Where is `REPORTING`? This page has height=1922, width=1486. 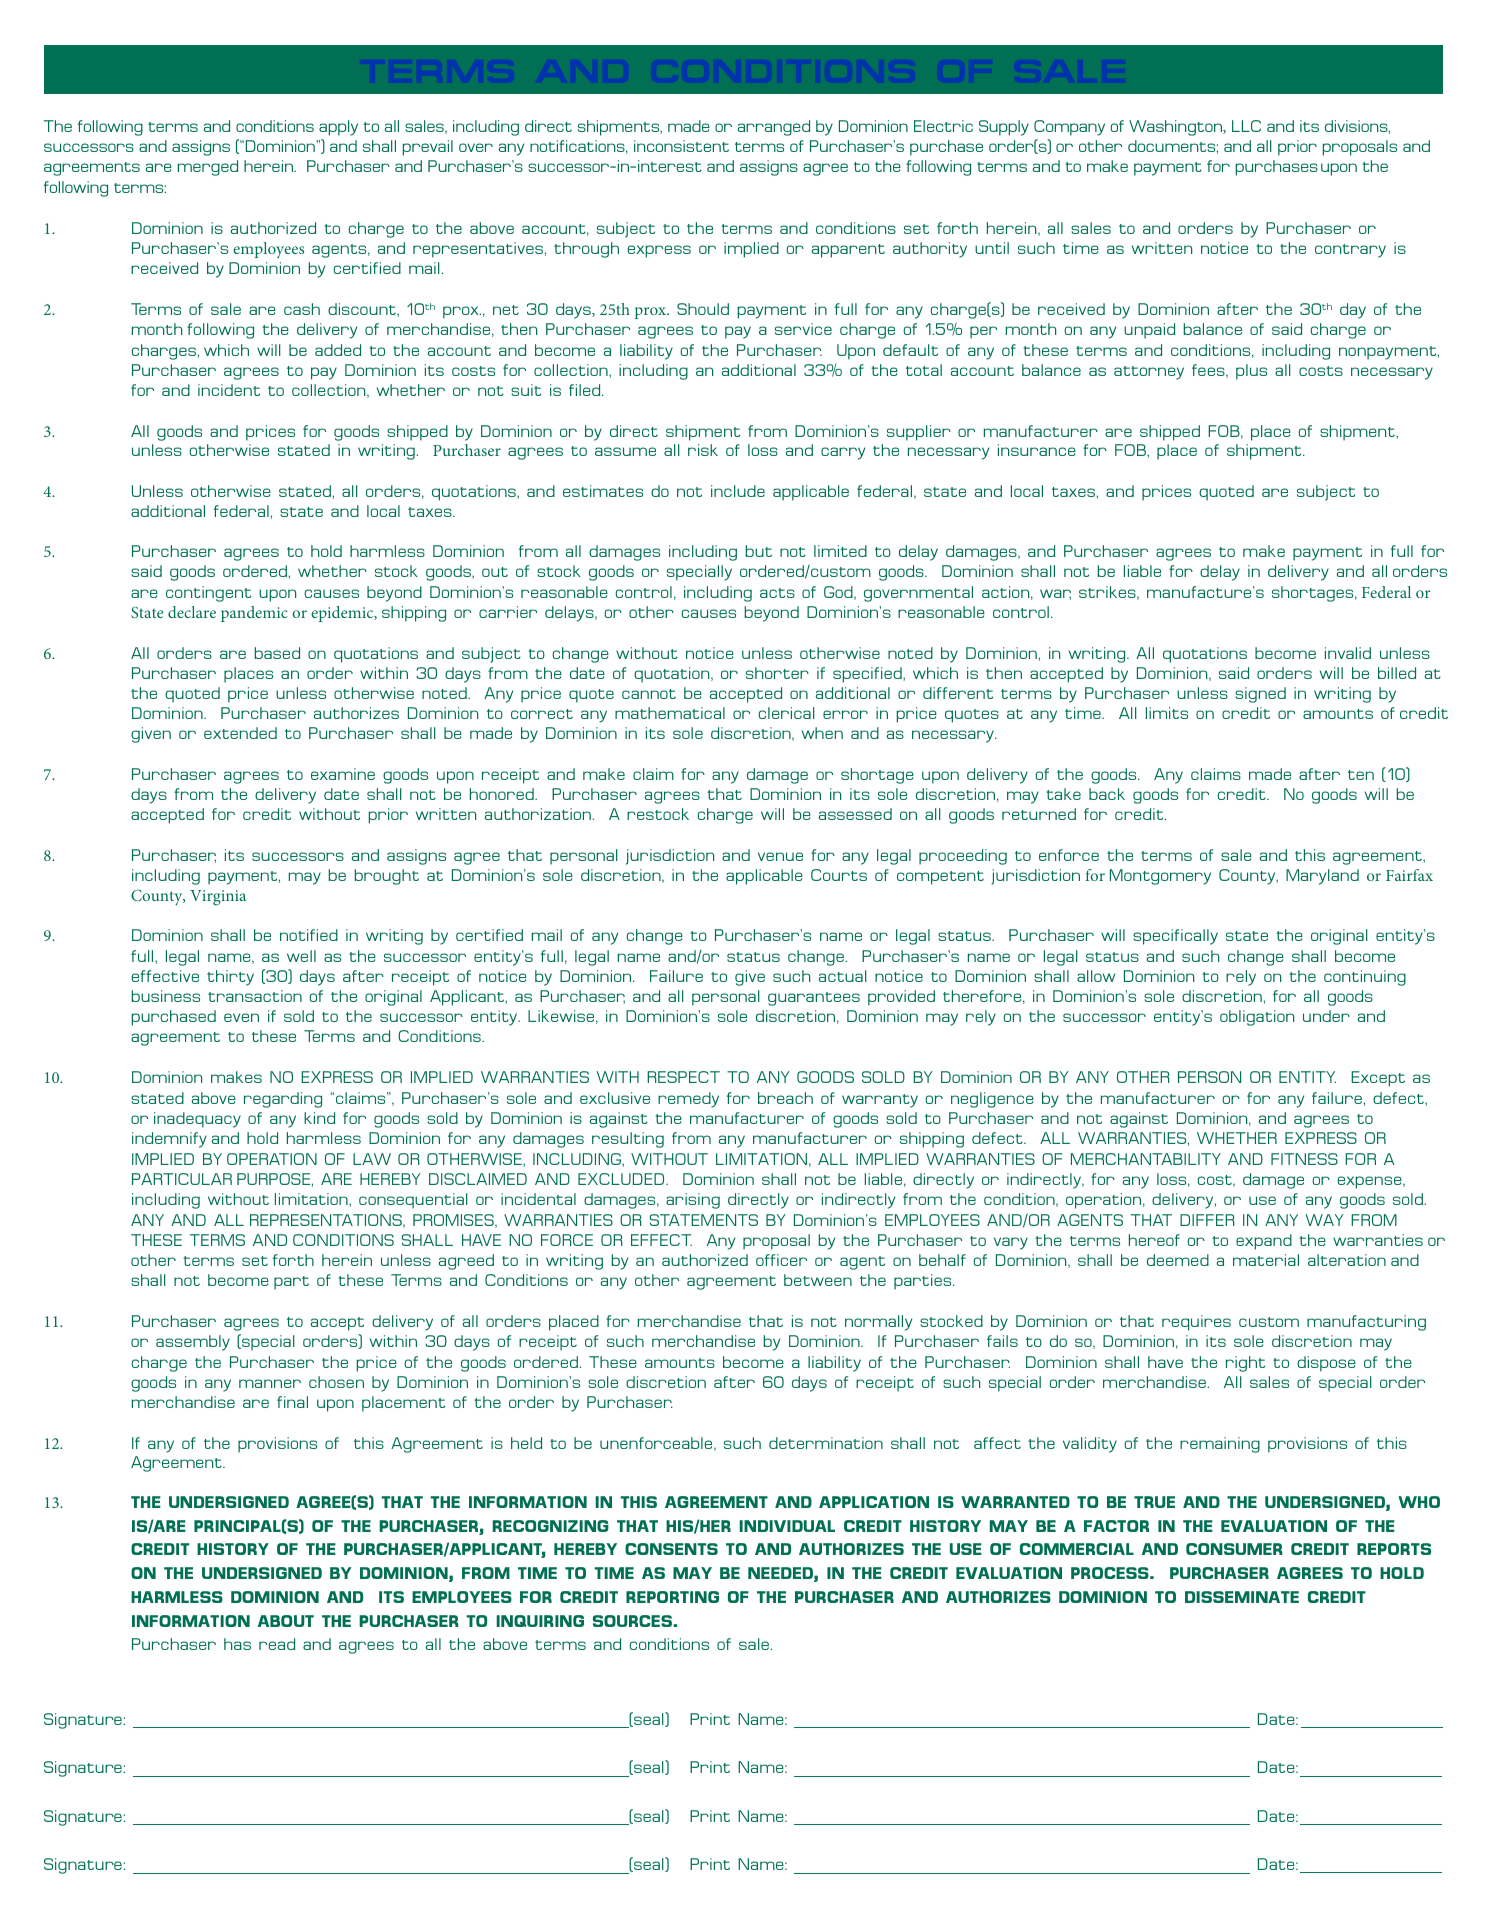
REPORTING is located at coordinates (672, 1597).
